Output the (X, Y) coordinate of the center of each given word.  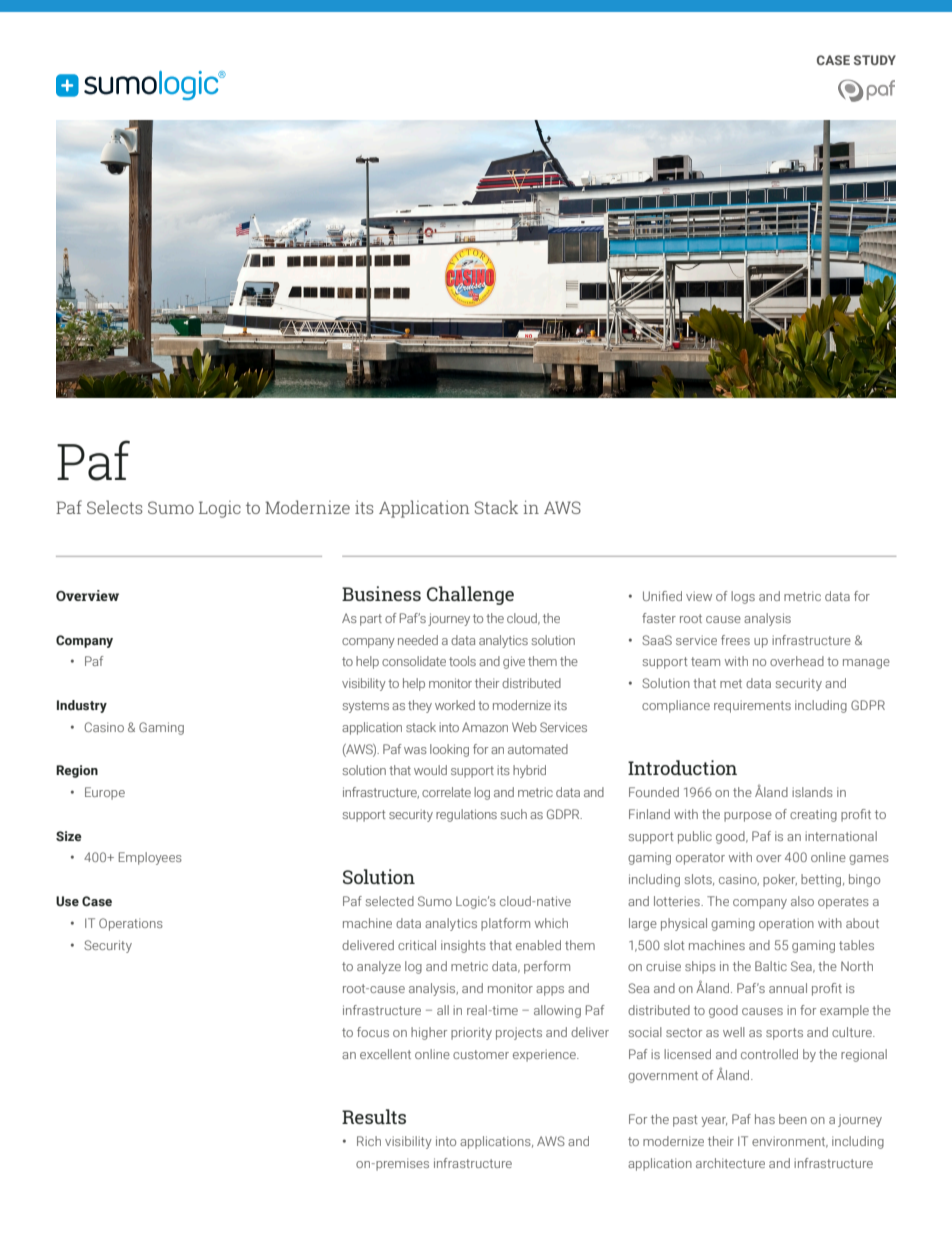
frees (735, 640)
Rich (369, 1141)
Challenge (470, 595)
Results (374, 1116)
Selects (115, 507)
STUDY (875, 60)
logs (743, 597)
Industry (82, 706)
